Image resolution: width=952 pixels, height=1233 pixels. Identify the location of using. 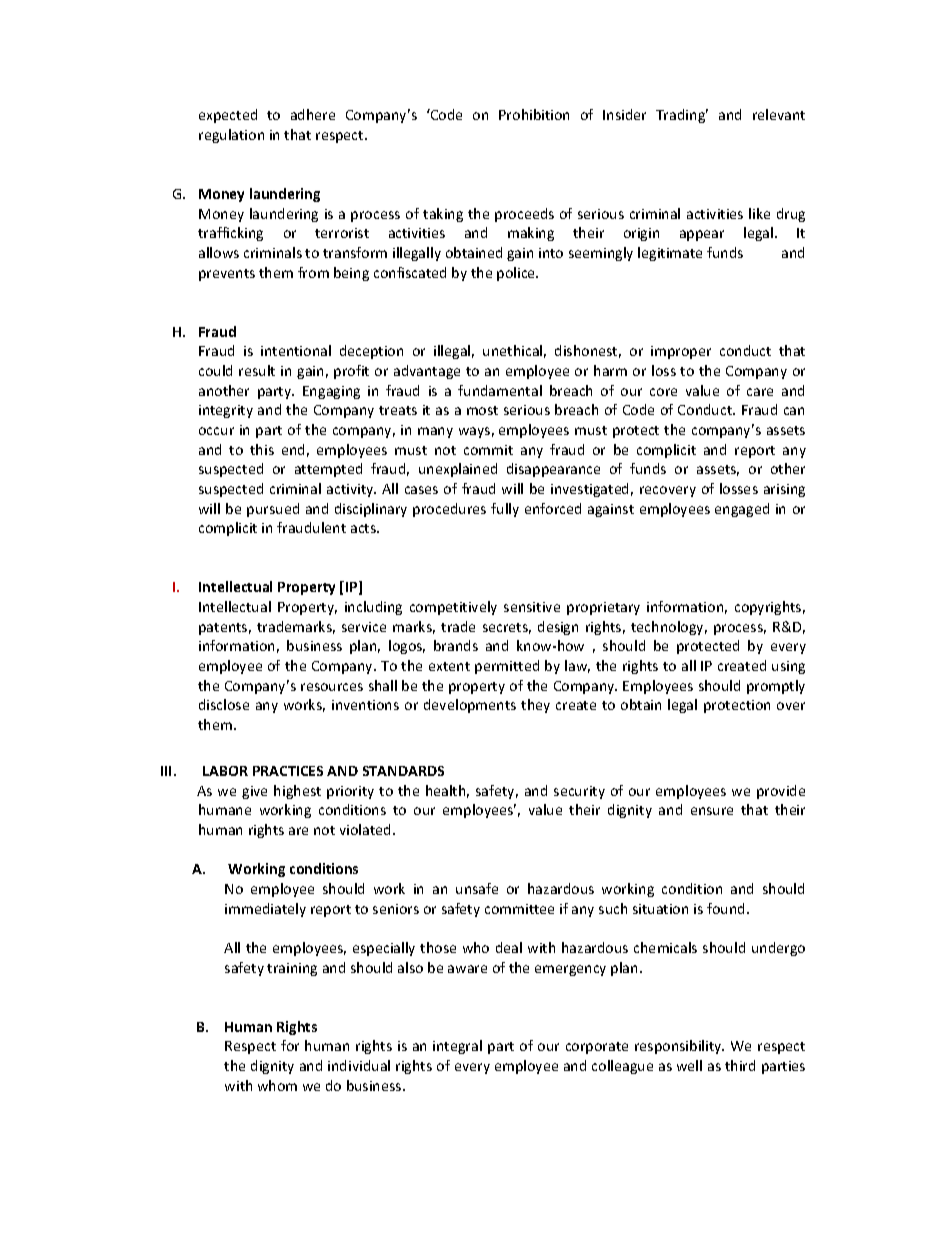
(788, 667).
